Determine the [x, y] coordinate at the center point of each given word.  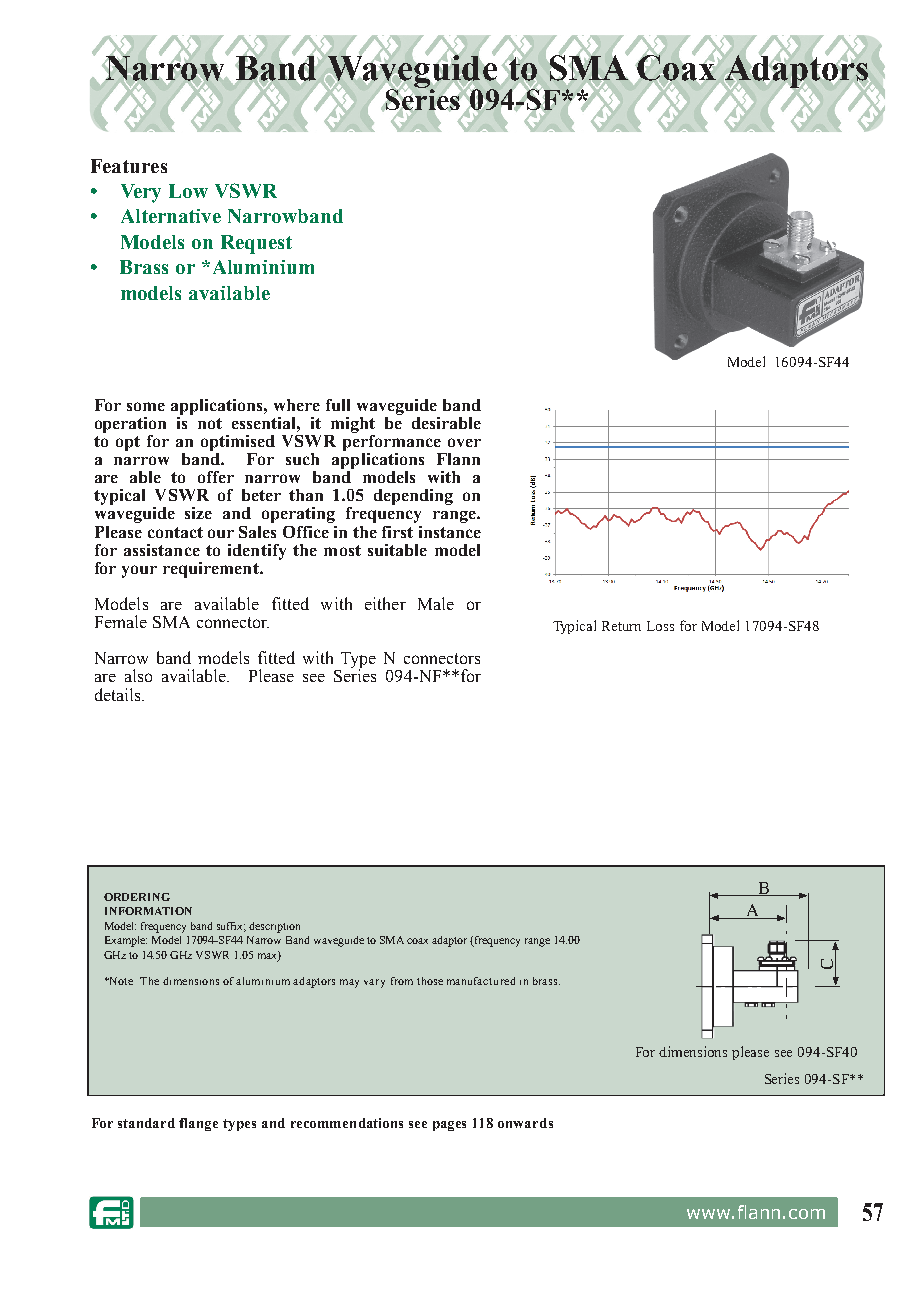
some [146, 406]
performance [392, 441]
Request [256, 244]
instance [450, 532]
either [385, 603]
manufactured [481, 981]
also [138, 675]
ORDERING [137, 897]
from [402, 981]
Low [188, 191]
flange [198, 1124]
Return [621, 626]
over [464, 442]
